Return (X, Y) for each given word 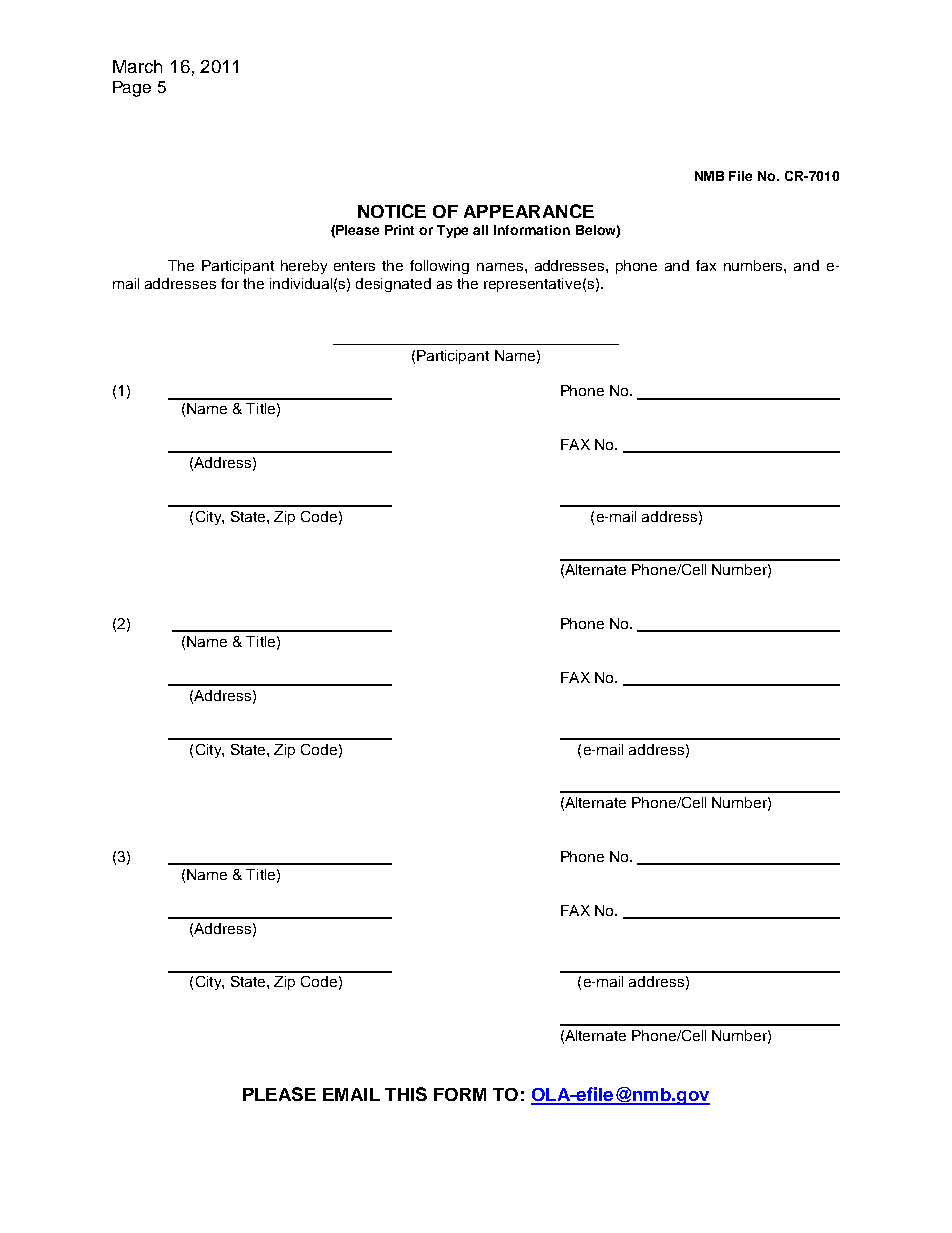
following (439, 267)
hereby (304, 267)
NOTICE (392, 211)
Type (452, 231)
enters (354, 266)
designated (393, 285)
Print (399, 230)
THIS (406, 1094)
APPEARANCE (529, 211)
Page (132, 89)
